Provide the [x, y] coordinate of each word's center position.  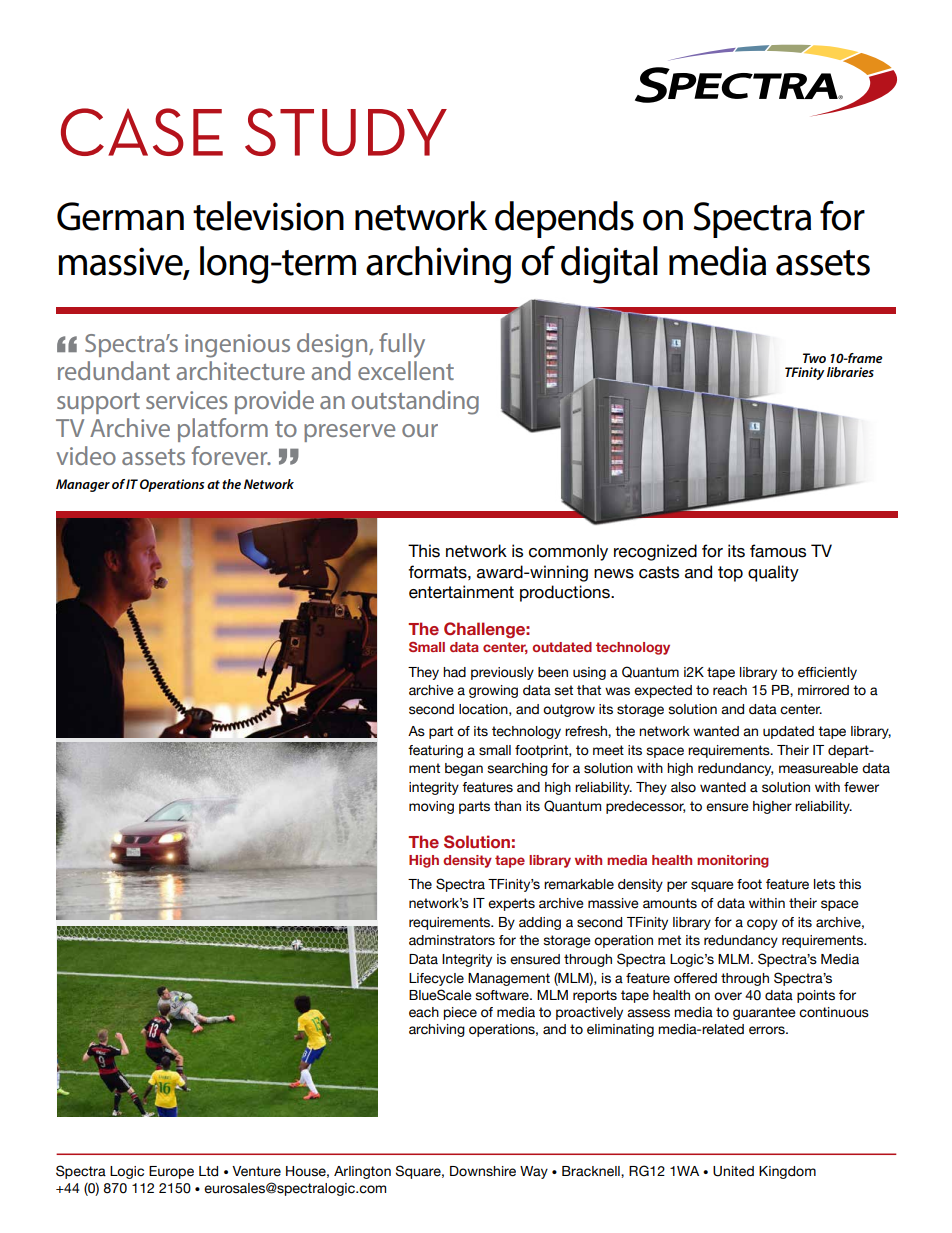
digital [609, 265]
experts [511, 904]
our [420, 430]
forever [231, 455]
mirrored [823, 690]
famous [778, 551]
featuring [435, 751]
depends [564, 219]
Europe [171, 1172]
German [120, 216]
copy [762, 924]
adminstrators [452, 940]
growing [493, 691]
